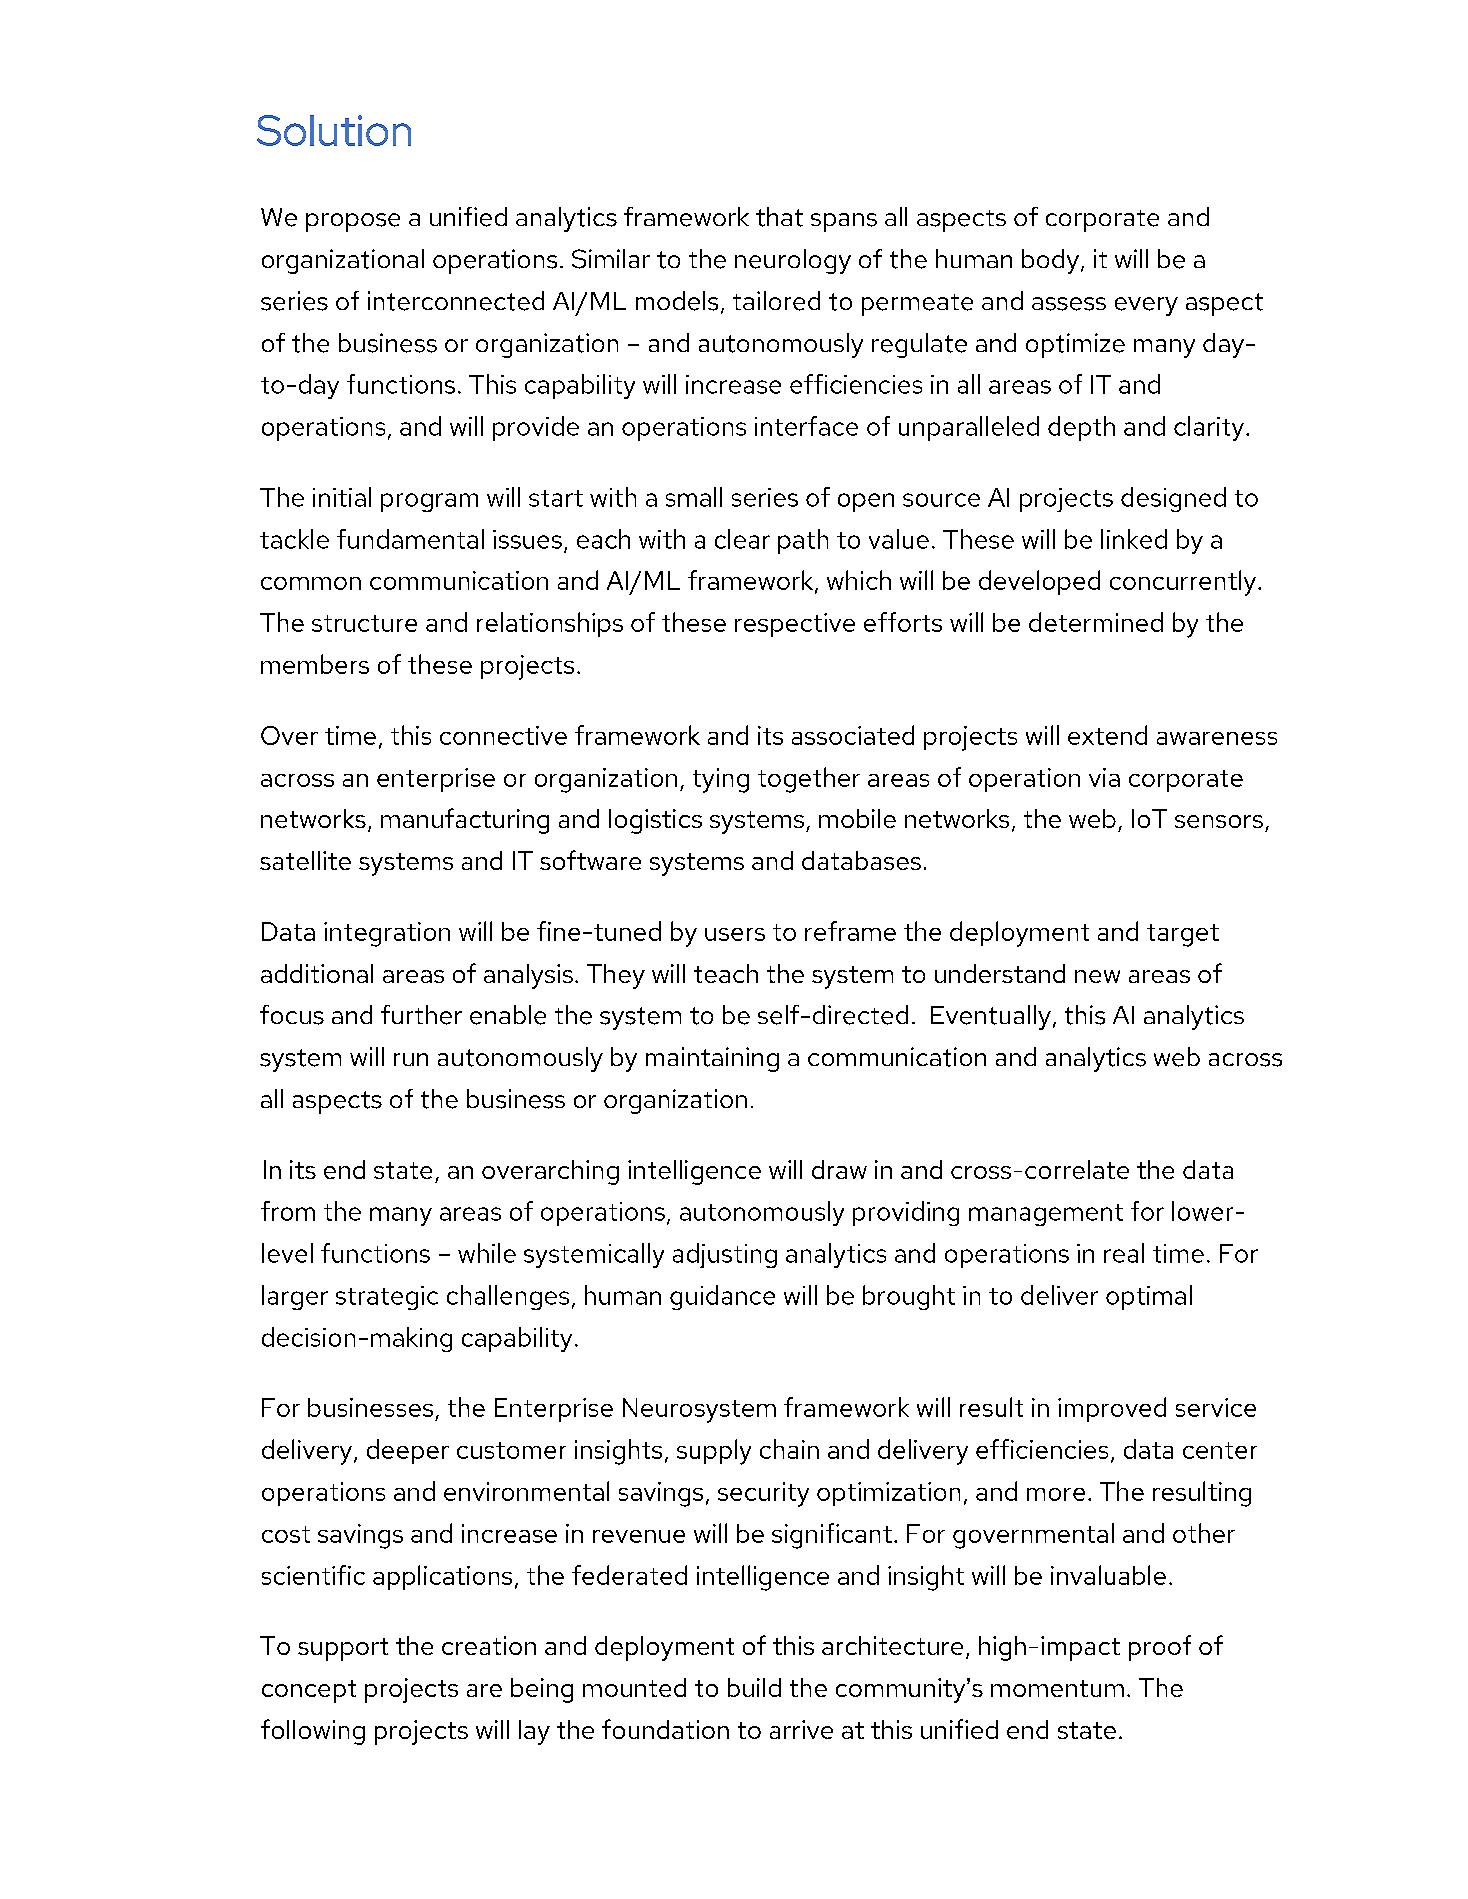 This screenshot has width=1468, height=1899. What do you see at coordinates (1057, 1688) in the screenshot?
I see `momentum` at bounding box center [1057, 1688].
